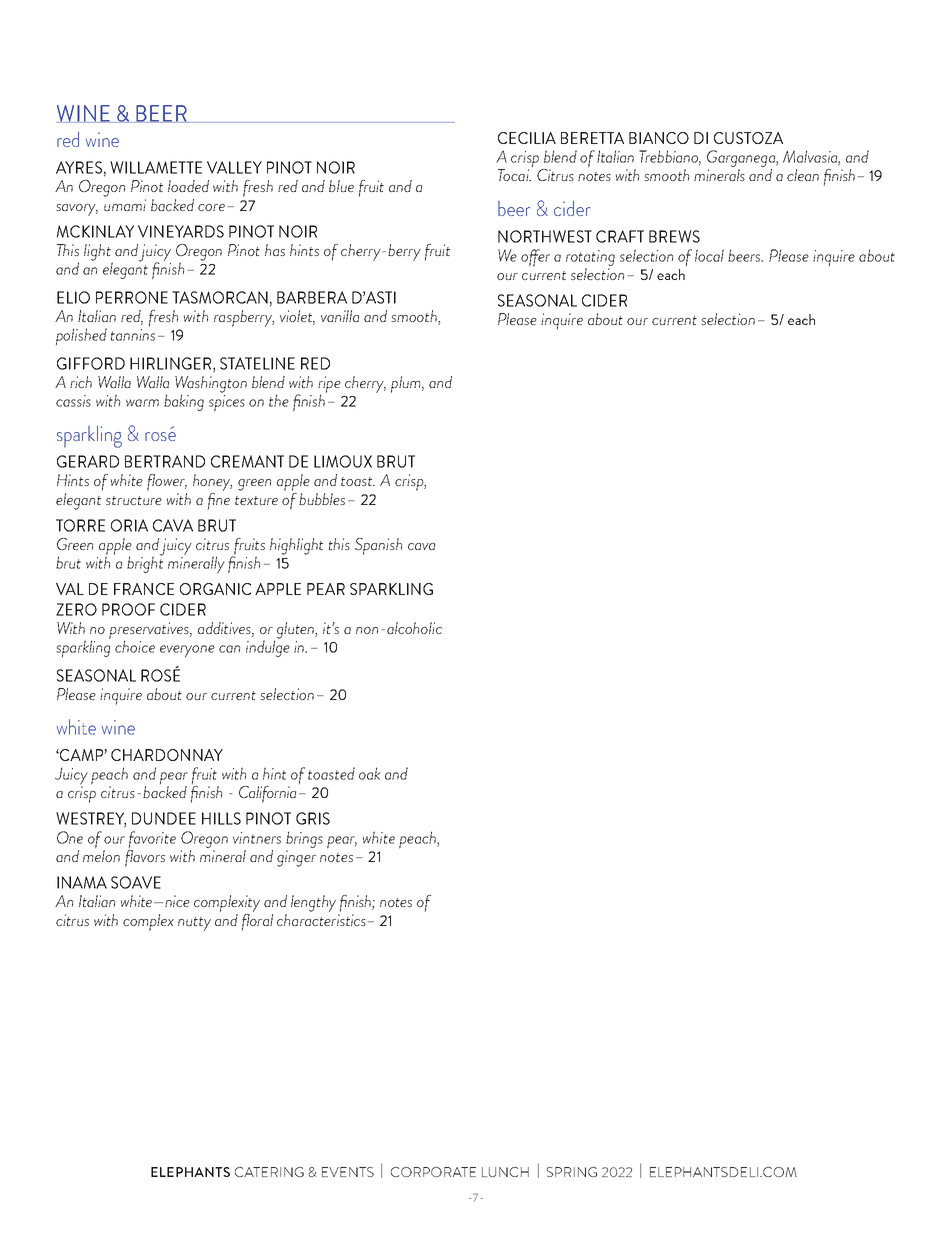 The height and width of the image is (1233, 952). What do you see at coordinates (156, 167) in the image?
I see `WILLAMETTE` at bounding box center [156, 167].
